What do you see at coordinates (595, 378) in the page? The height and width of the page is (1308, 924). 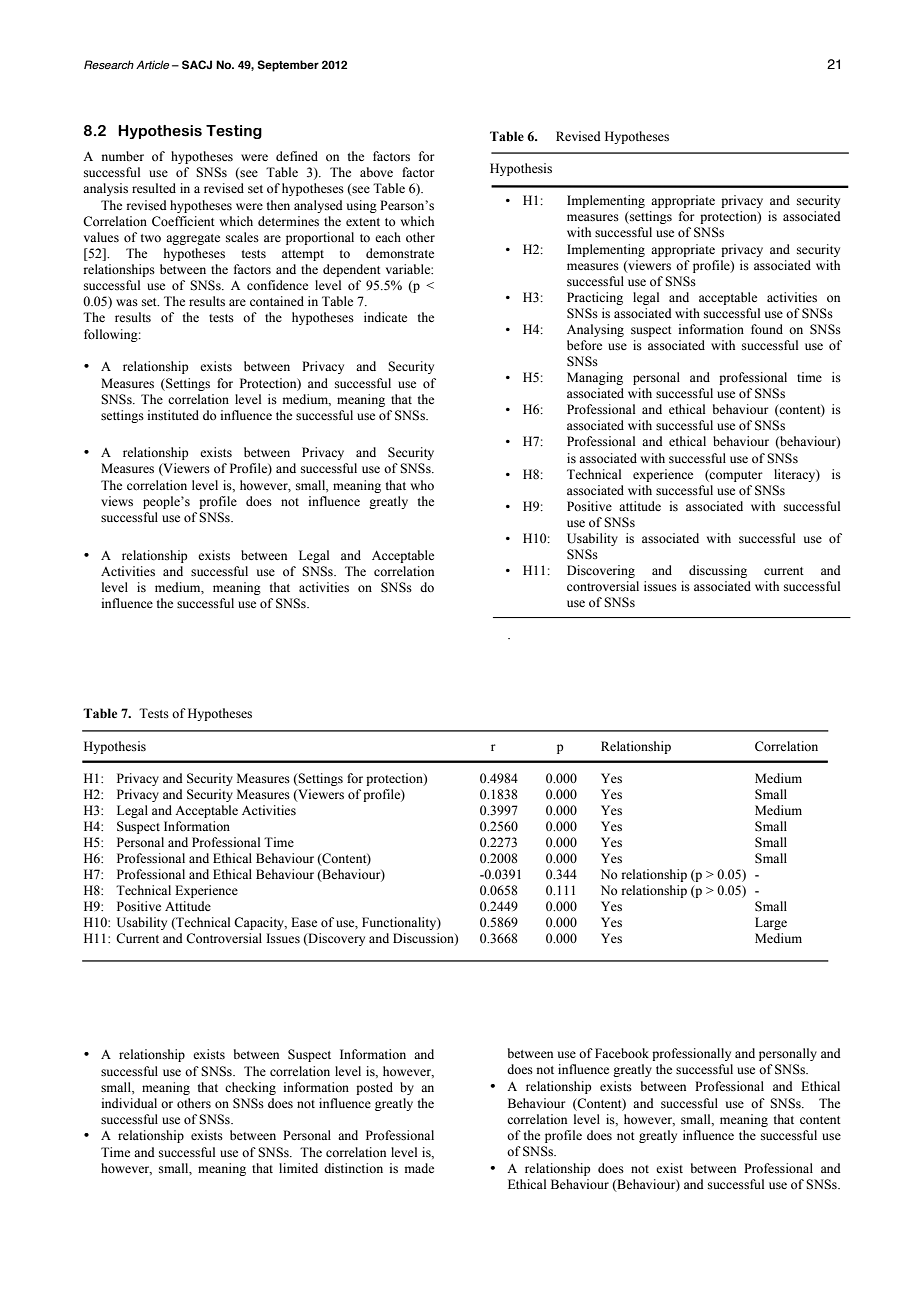 I see `Managing` at bounding box center [595, 378].
